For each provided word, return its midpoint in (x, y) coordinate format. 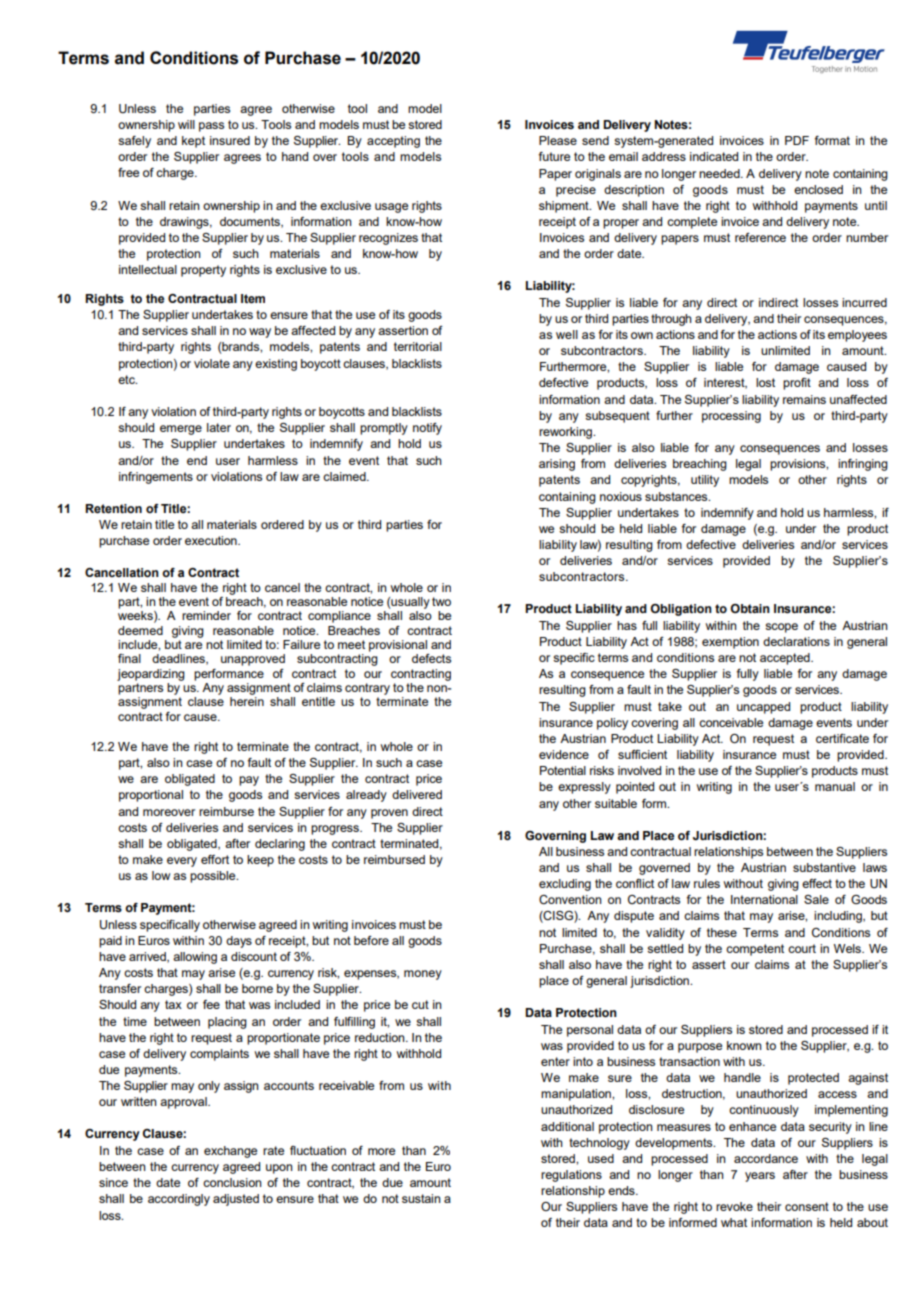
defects (431, 658)
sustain (421, 1198)
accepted (786, 659)
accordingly (179, 1200)
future (554, 156)
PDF (797, 140)
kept (193, 142)
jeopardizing (151, 675)
